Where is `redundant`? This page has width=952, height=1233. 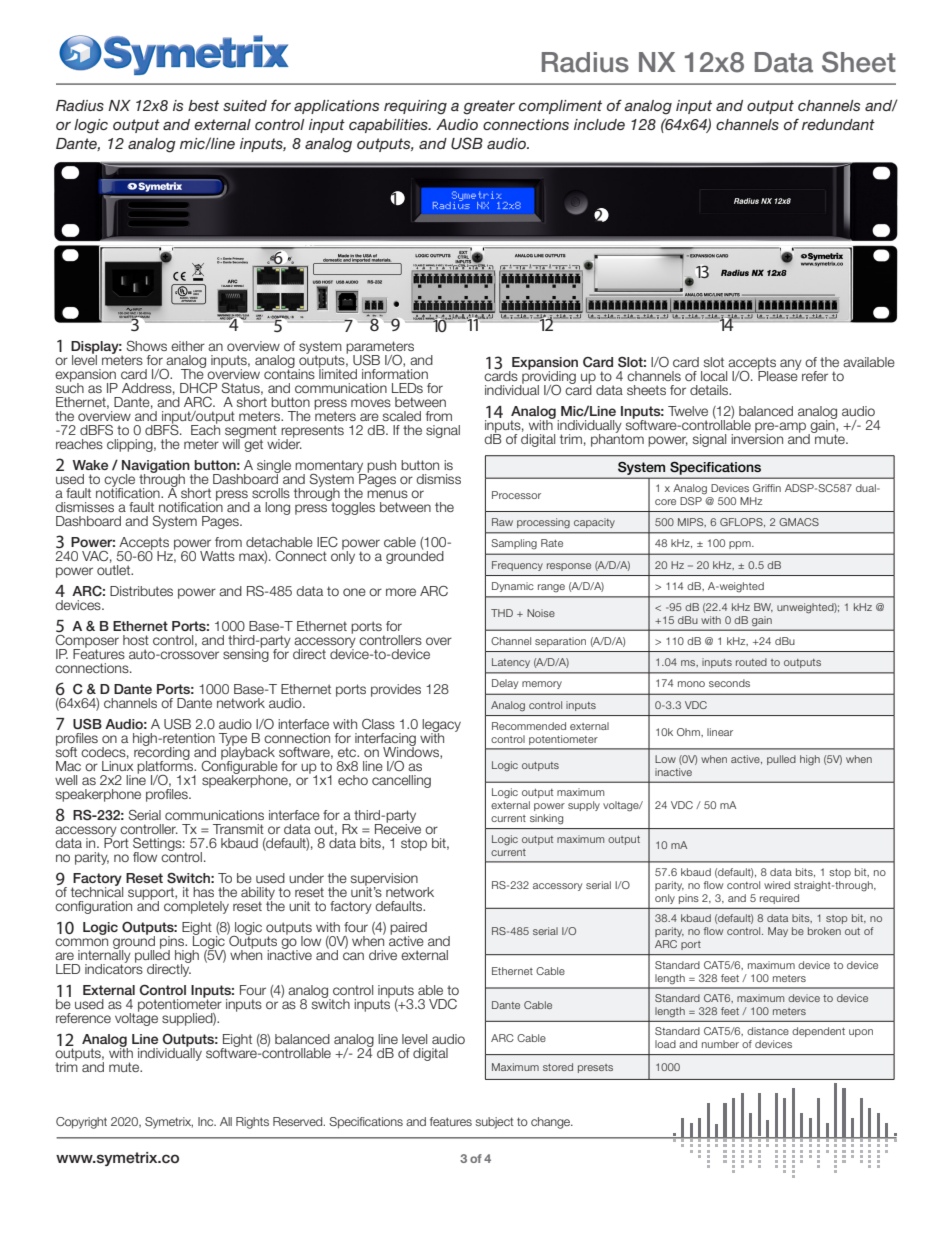 redundant is located at coordinates (838, 124).
